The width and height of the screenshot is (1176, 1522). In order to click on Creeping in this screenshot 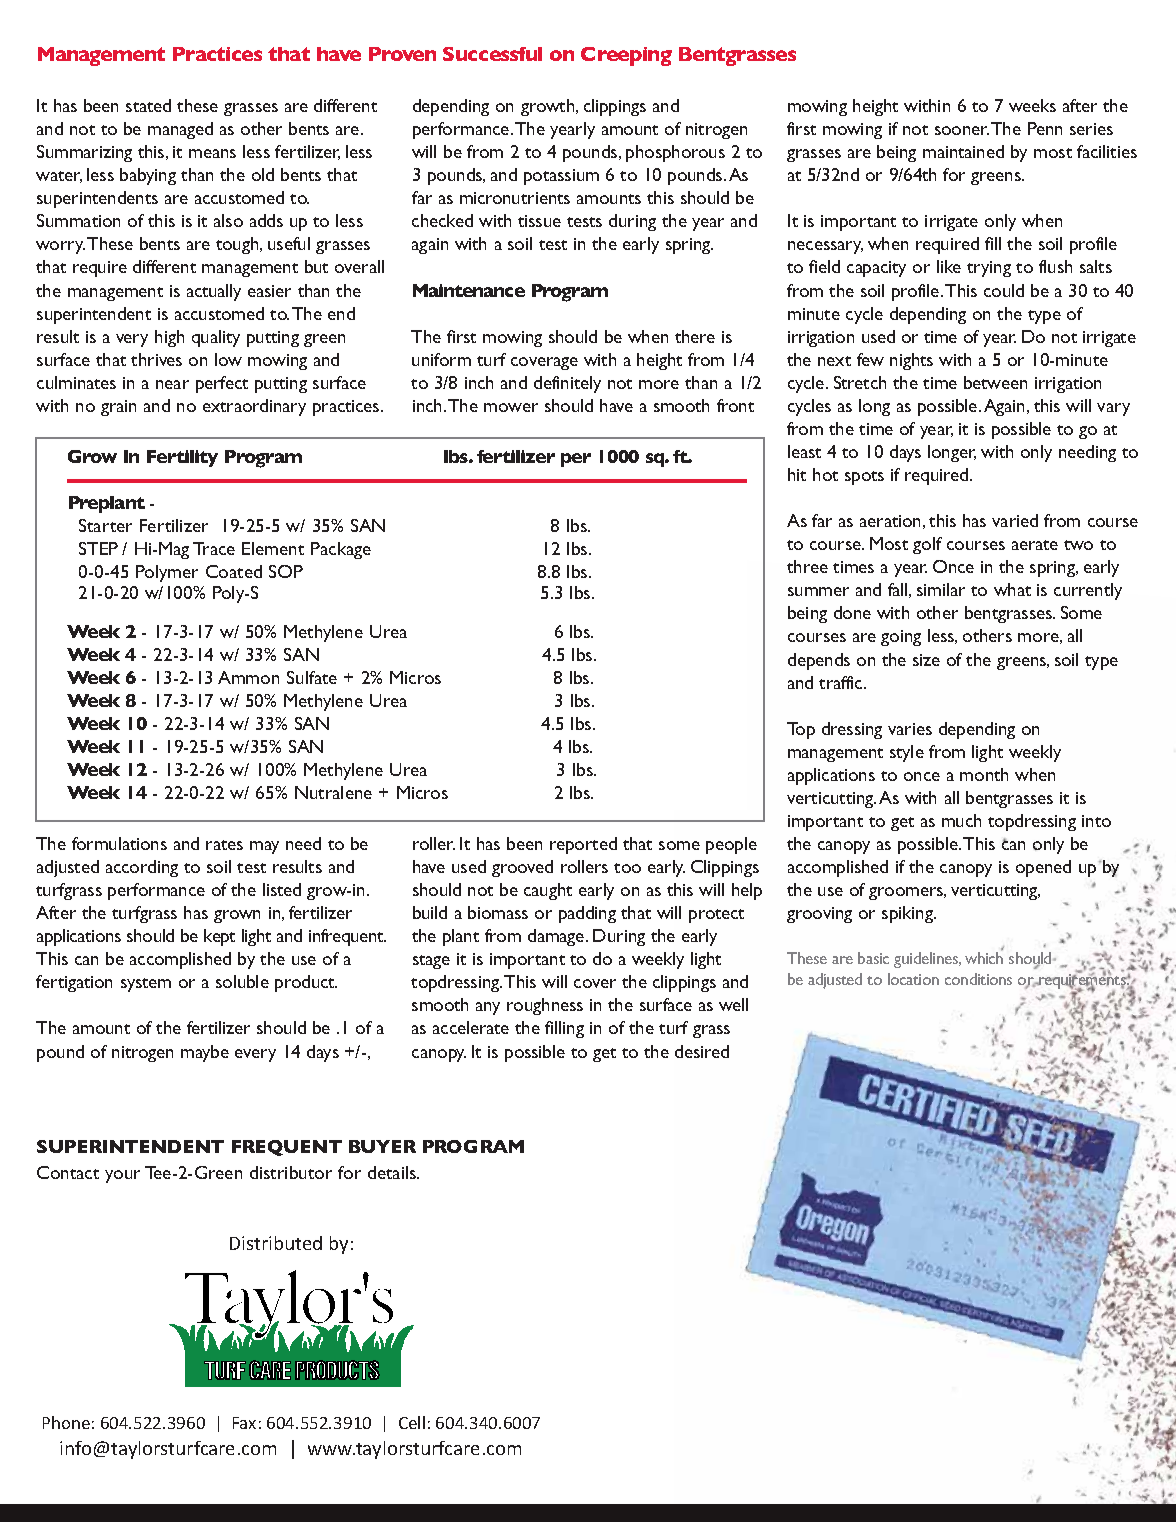, I will do `click(626, 56)`.
